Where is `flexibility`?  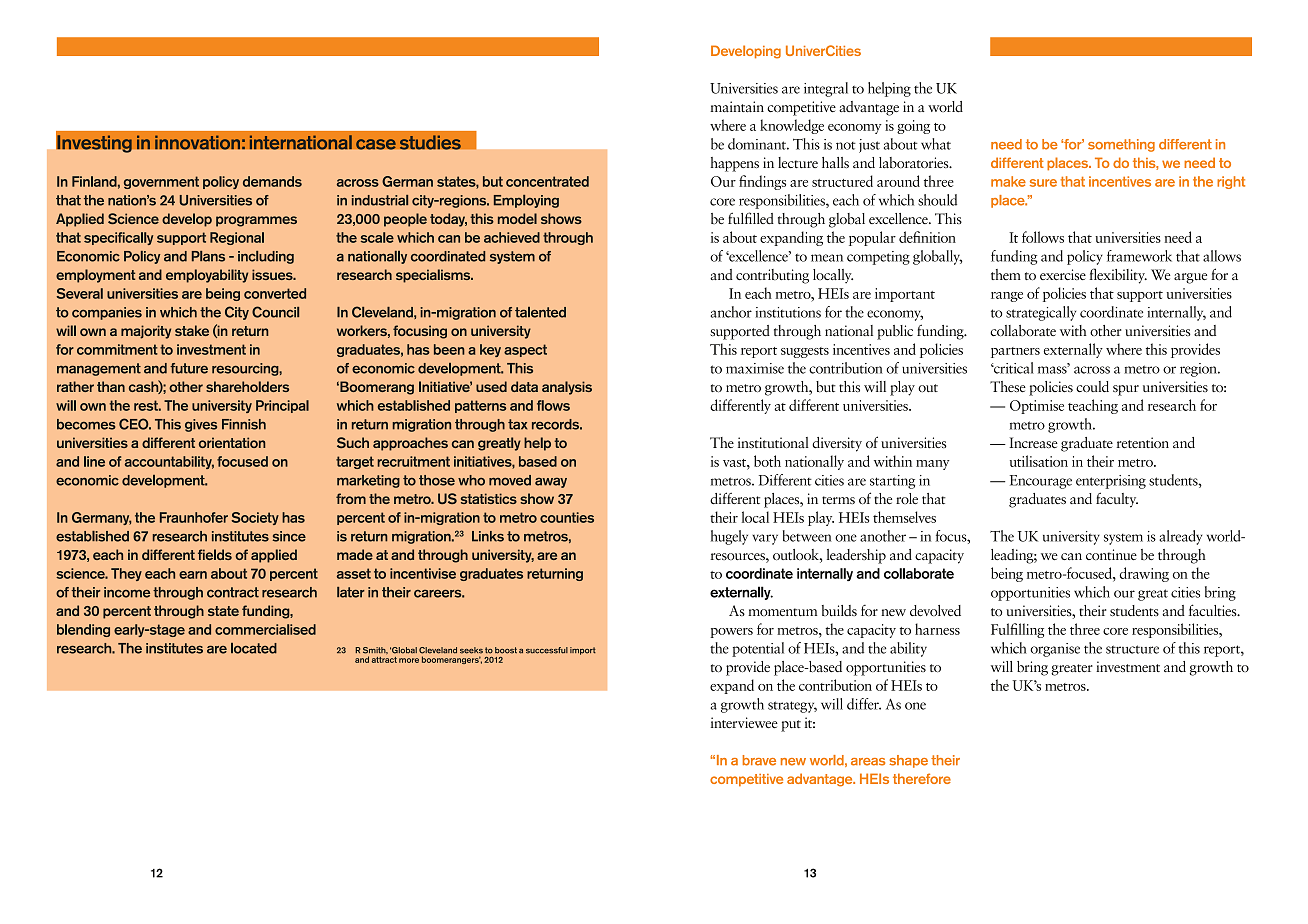
flexibility is located at coordinates (1118, 276).
